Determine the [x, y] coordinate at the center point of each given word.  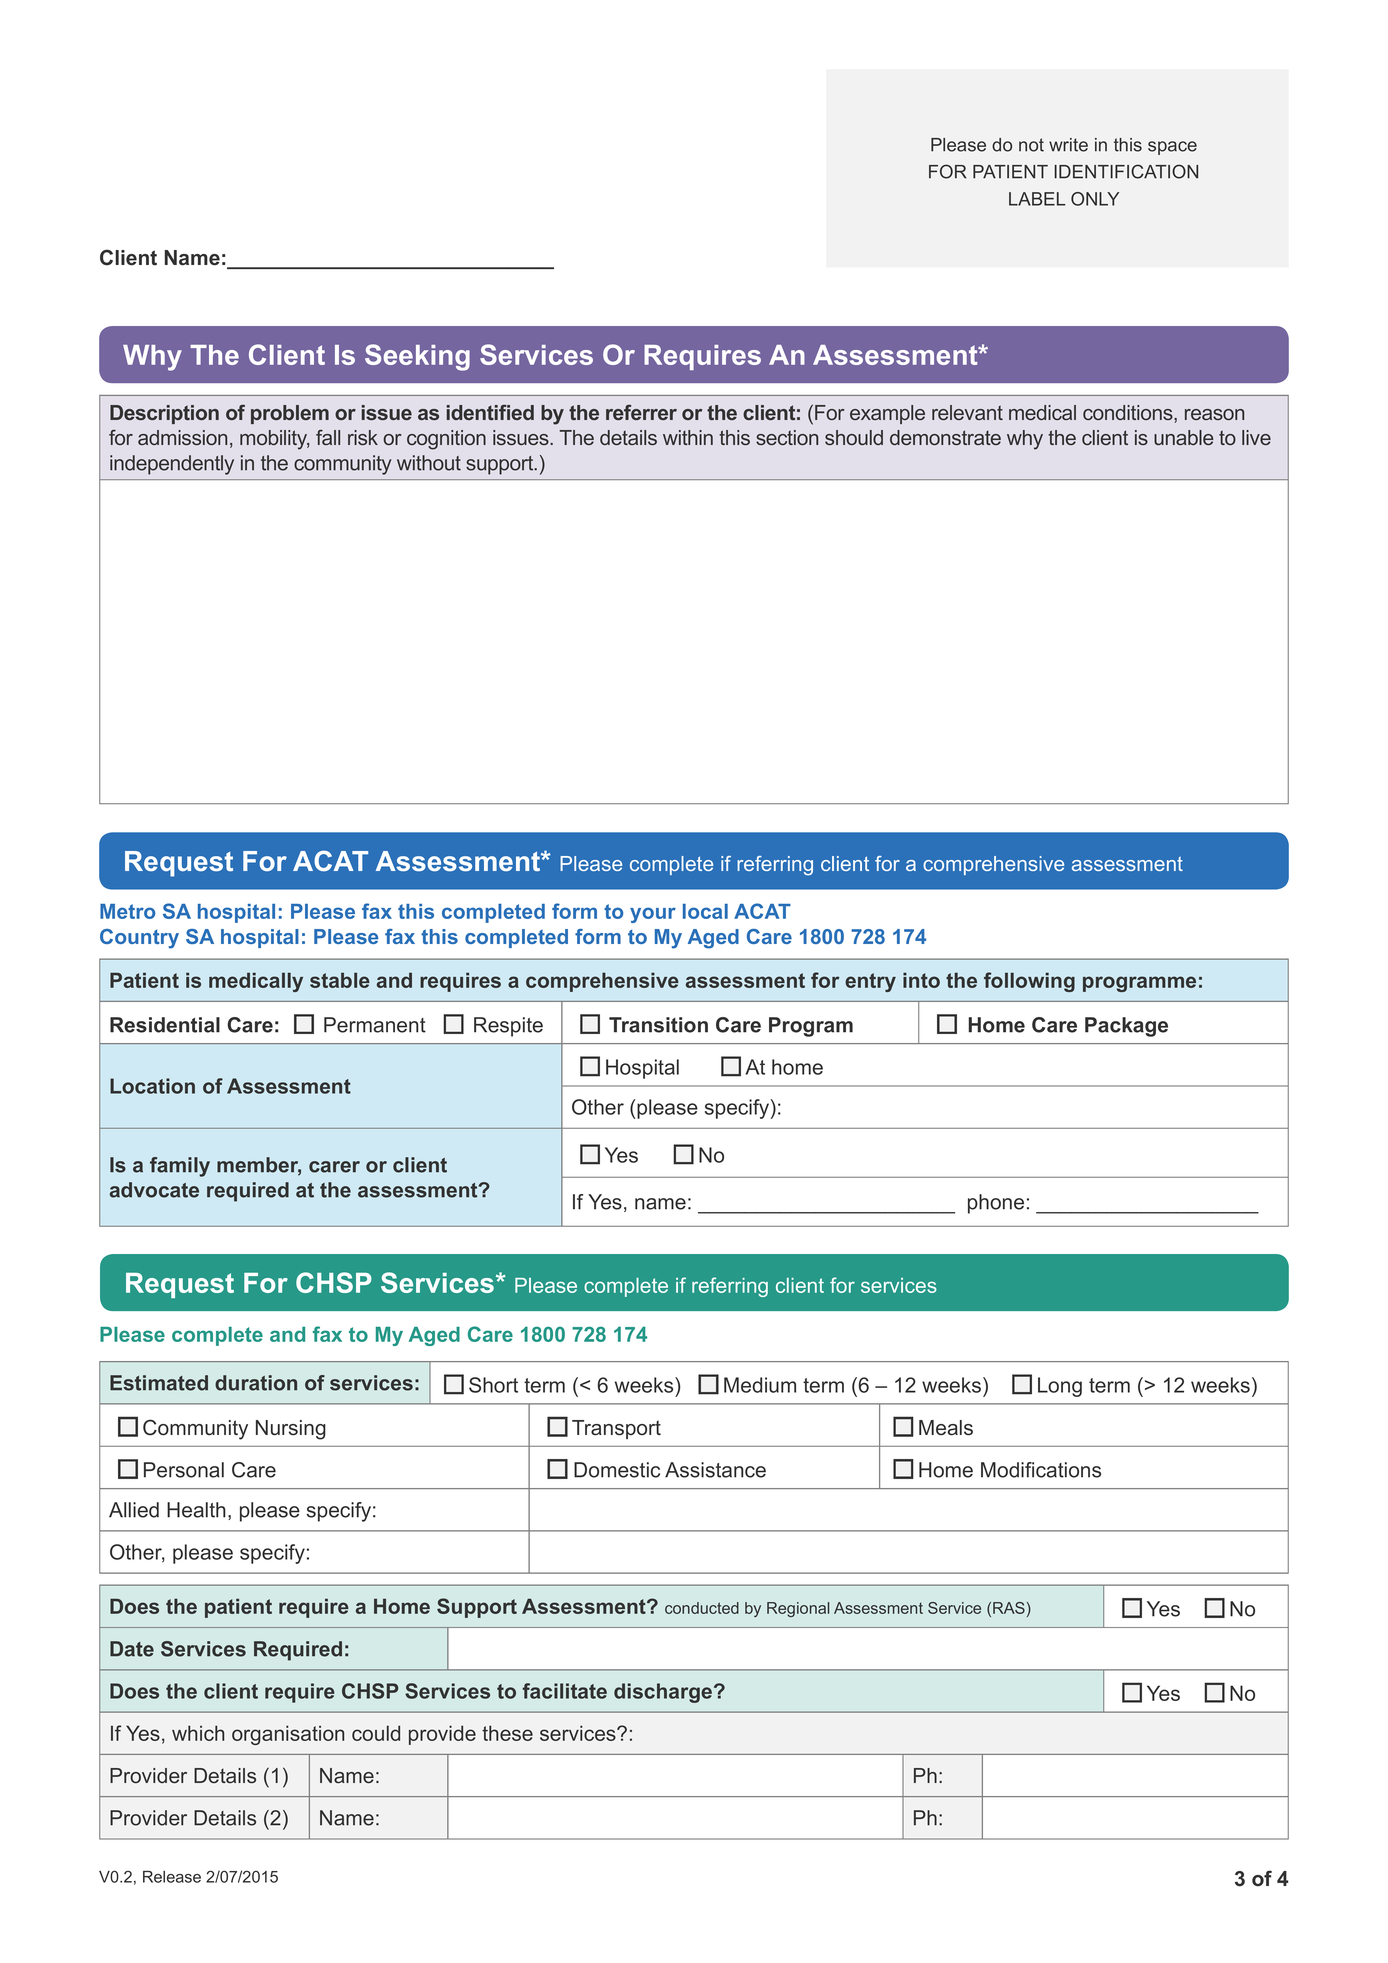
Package [1126, 1027]
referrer [641, 412]
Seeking [417, 357]
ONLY [1095, 199]
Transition [658, 1025]
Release [172, 1877]
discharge [663, 1693]
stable [340, 980]
